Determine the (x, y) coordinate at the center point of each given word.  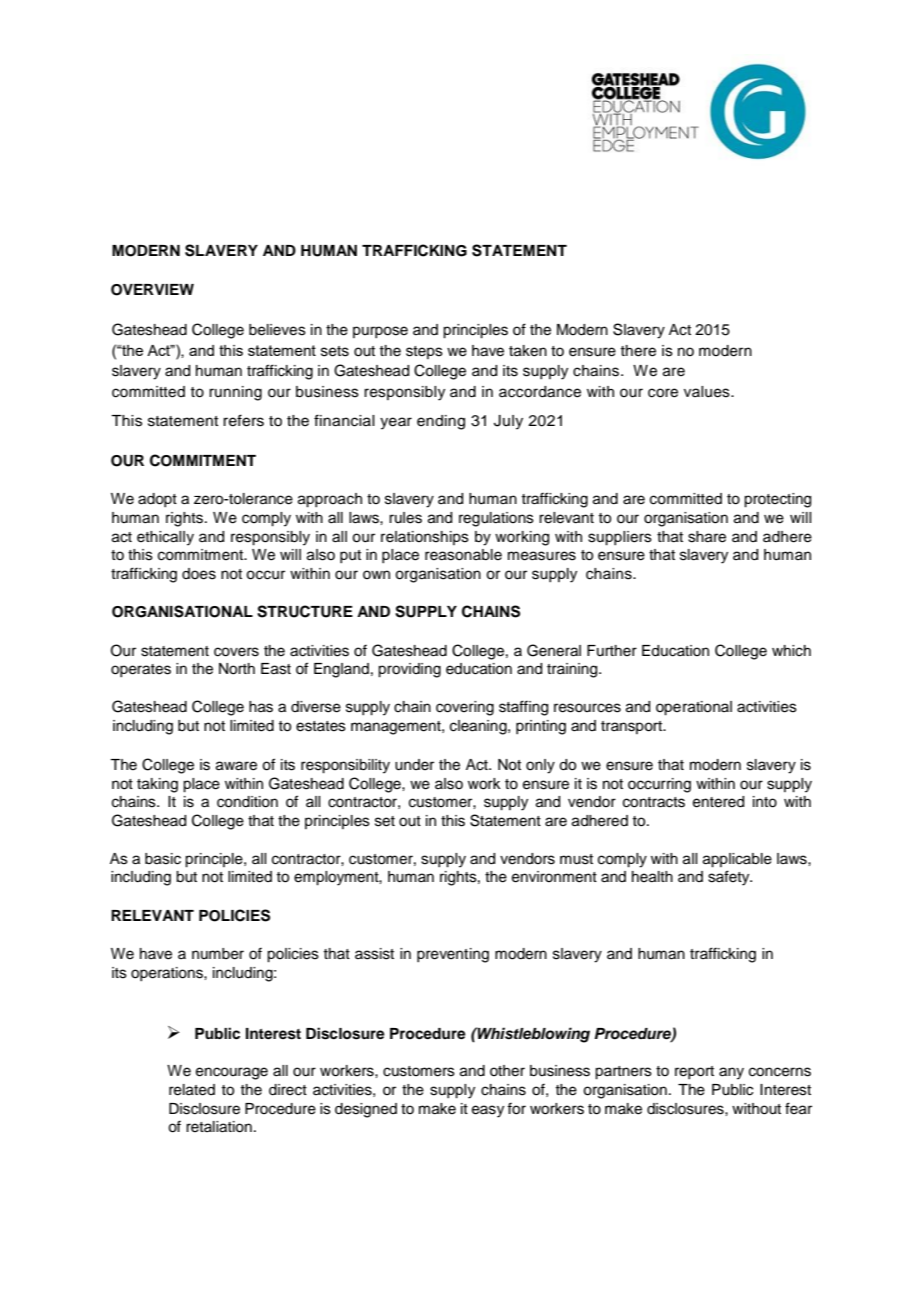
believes (277, 330)
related (192, 1090)
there (638, 351)
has (261, 707)
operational (694, 708)
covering (465, 708)
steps (424, 352)
